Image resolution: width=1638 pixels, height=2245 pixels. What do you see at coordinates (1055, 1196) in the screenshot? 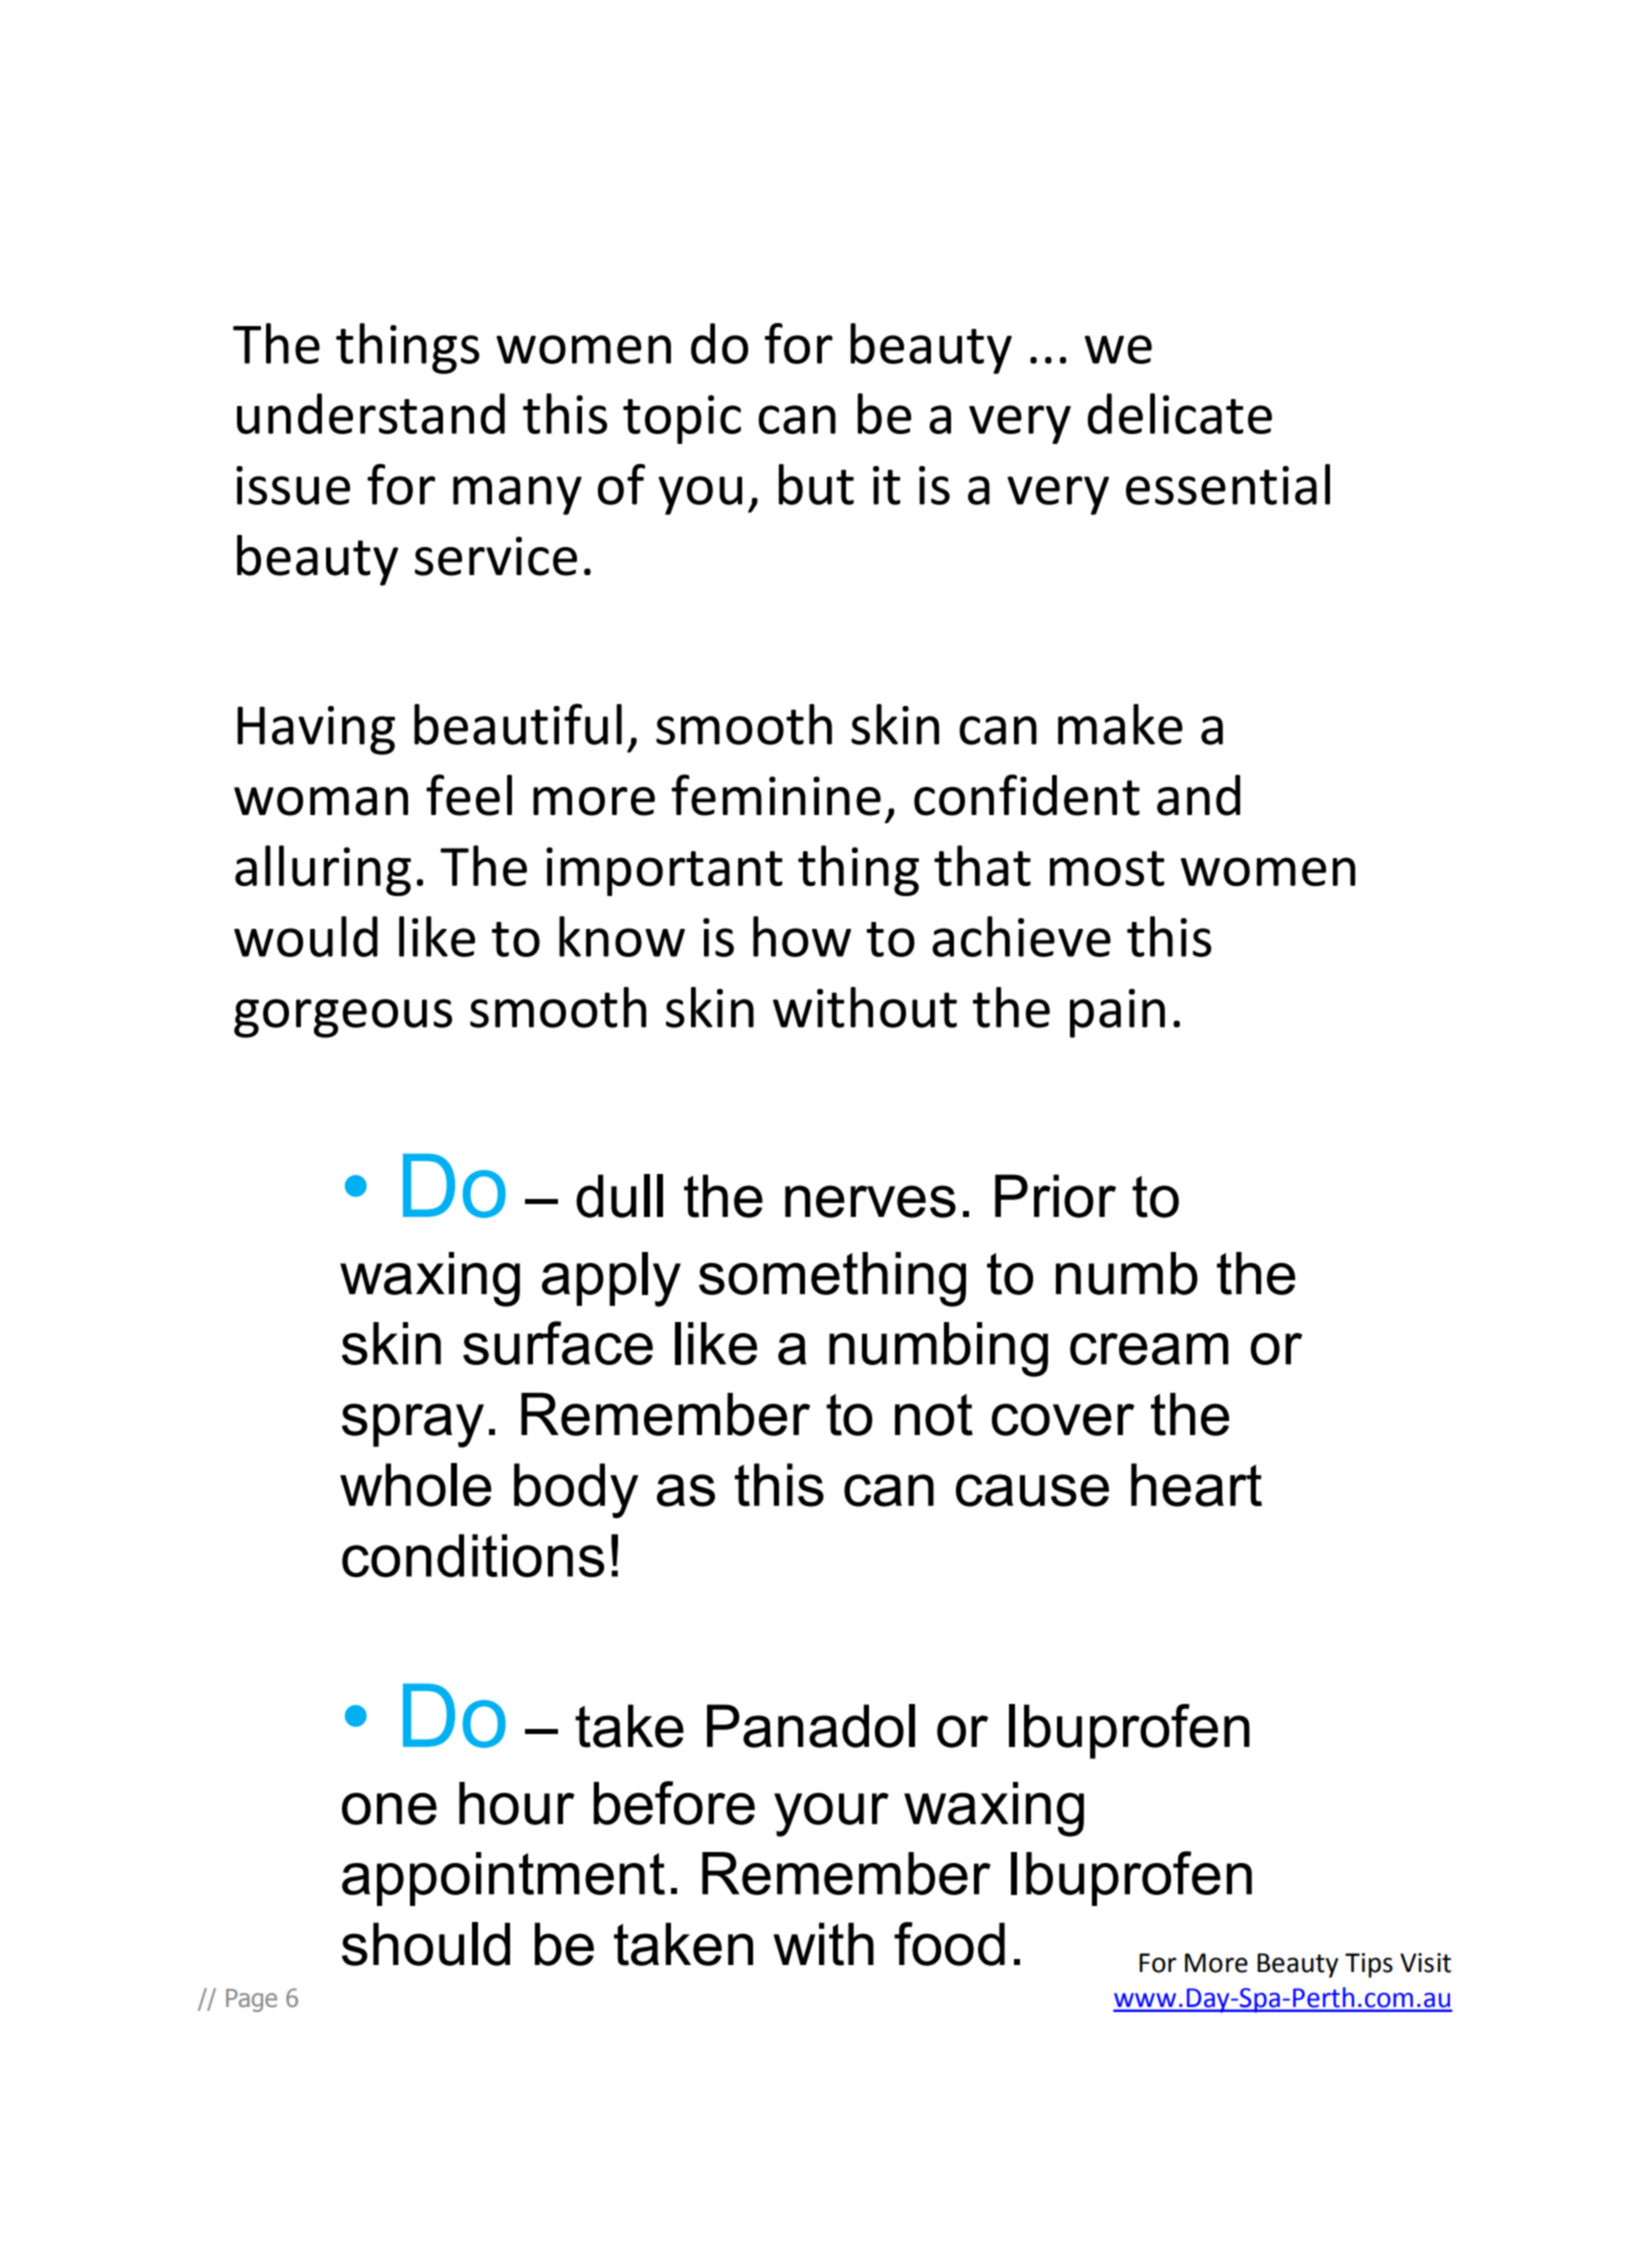
I see `Prior` at bounding box center [1055, 1196].
